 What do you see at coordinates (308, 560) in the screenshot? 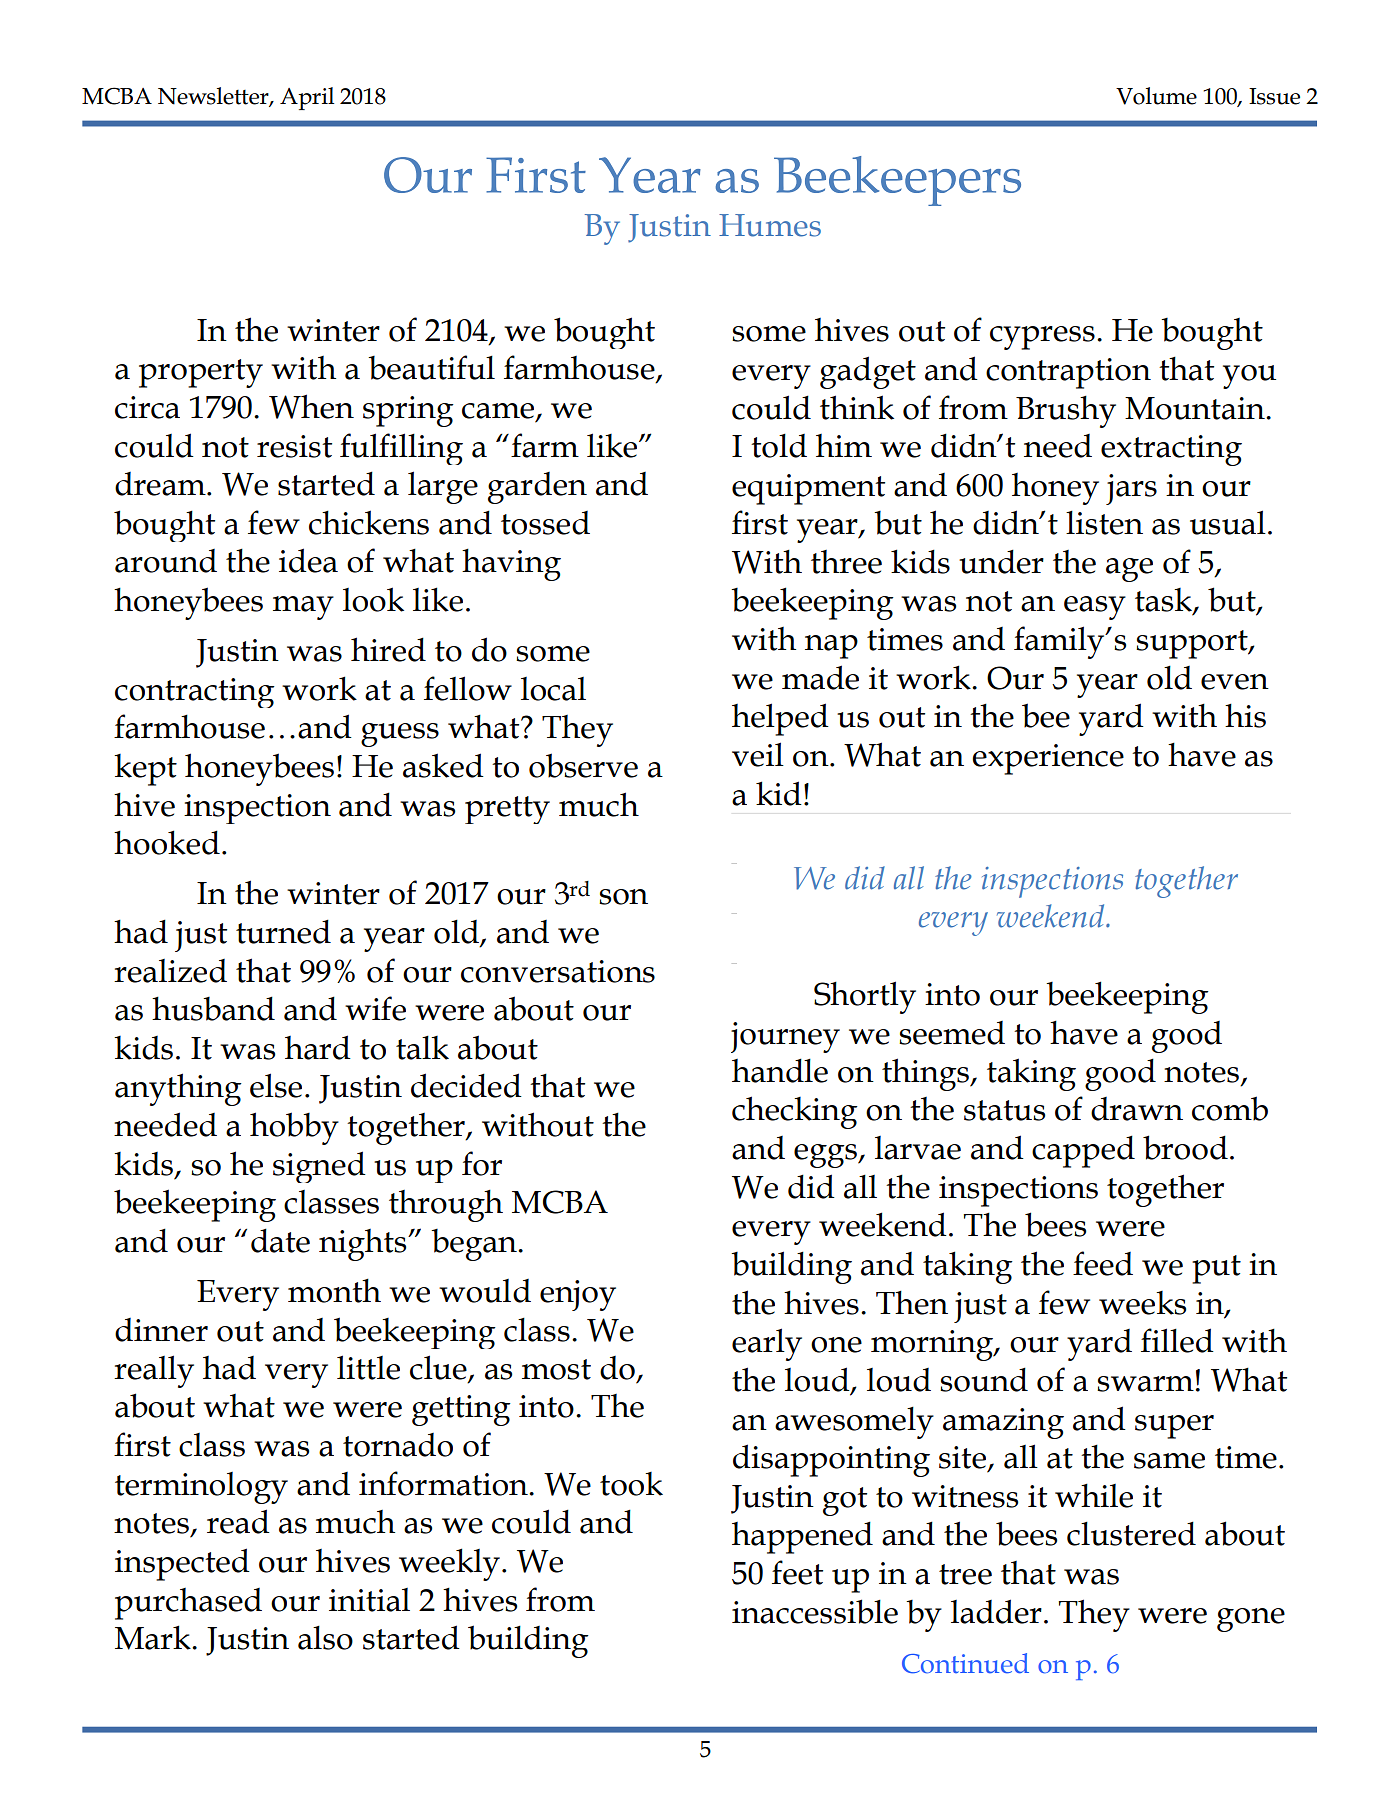
I see `idea` at bounding box center [308, 560].
